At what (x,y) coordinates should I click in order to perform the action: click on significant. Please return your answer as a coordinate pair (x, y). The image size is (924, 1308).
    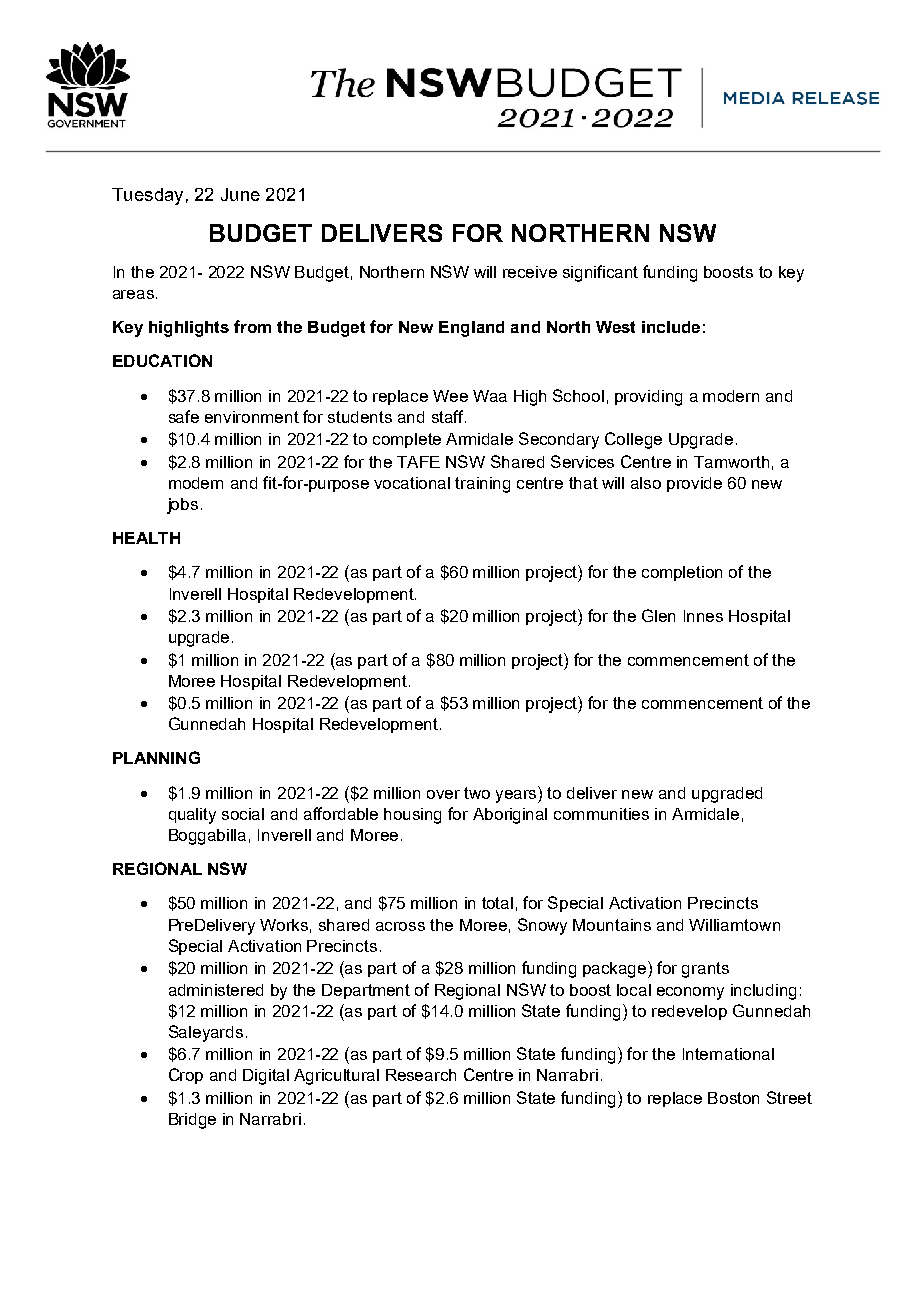
    Looking at the image, I should click on (600, 273).
